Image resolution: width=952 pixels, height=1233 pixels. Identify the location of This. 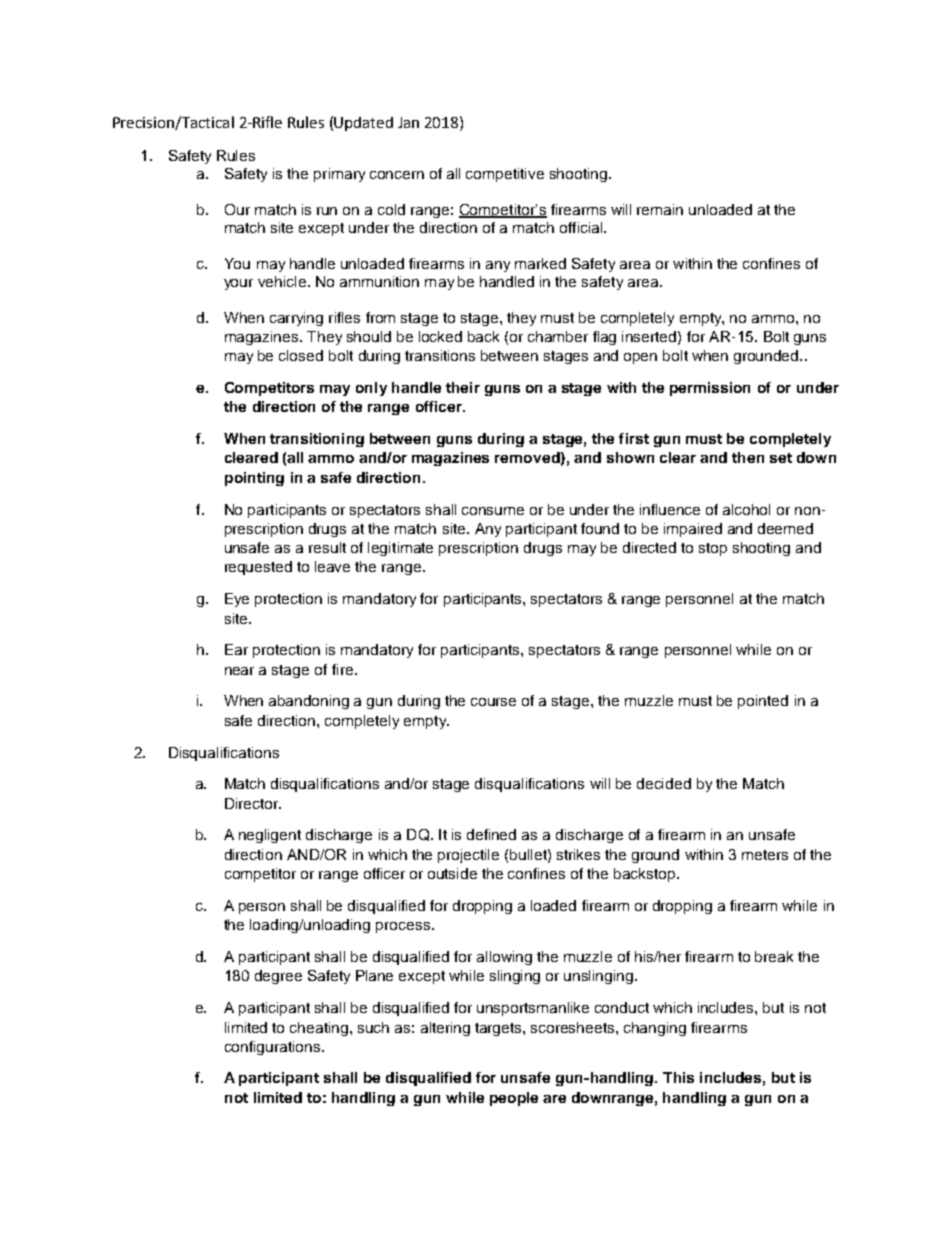
(678, 1077).
